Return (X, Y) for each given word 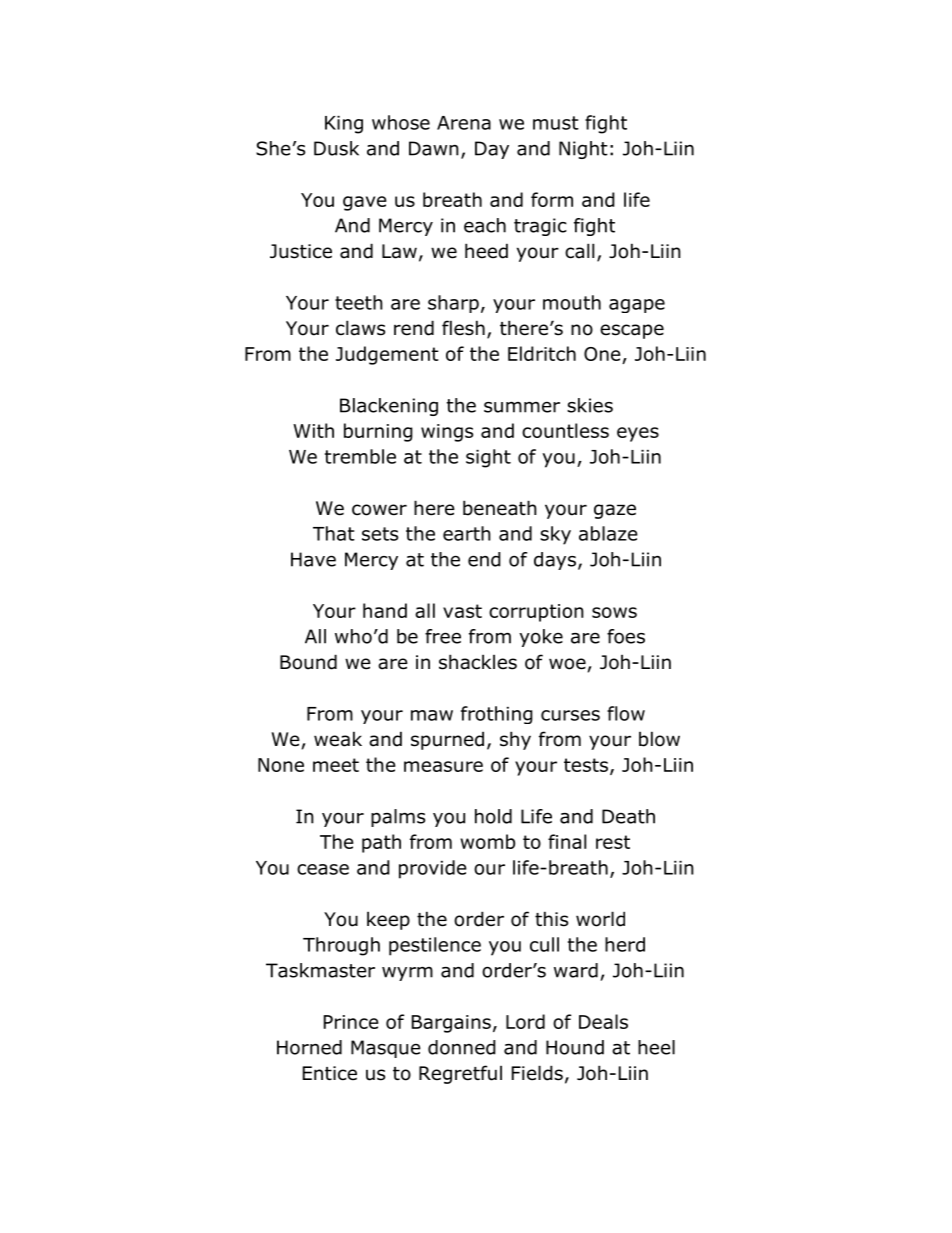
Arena (464, 123)
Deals (603, 1021)
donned (462, 1047)
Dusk (336, 148)
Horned (309, 1047)
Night (583, 150)
